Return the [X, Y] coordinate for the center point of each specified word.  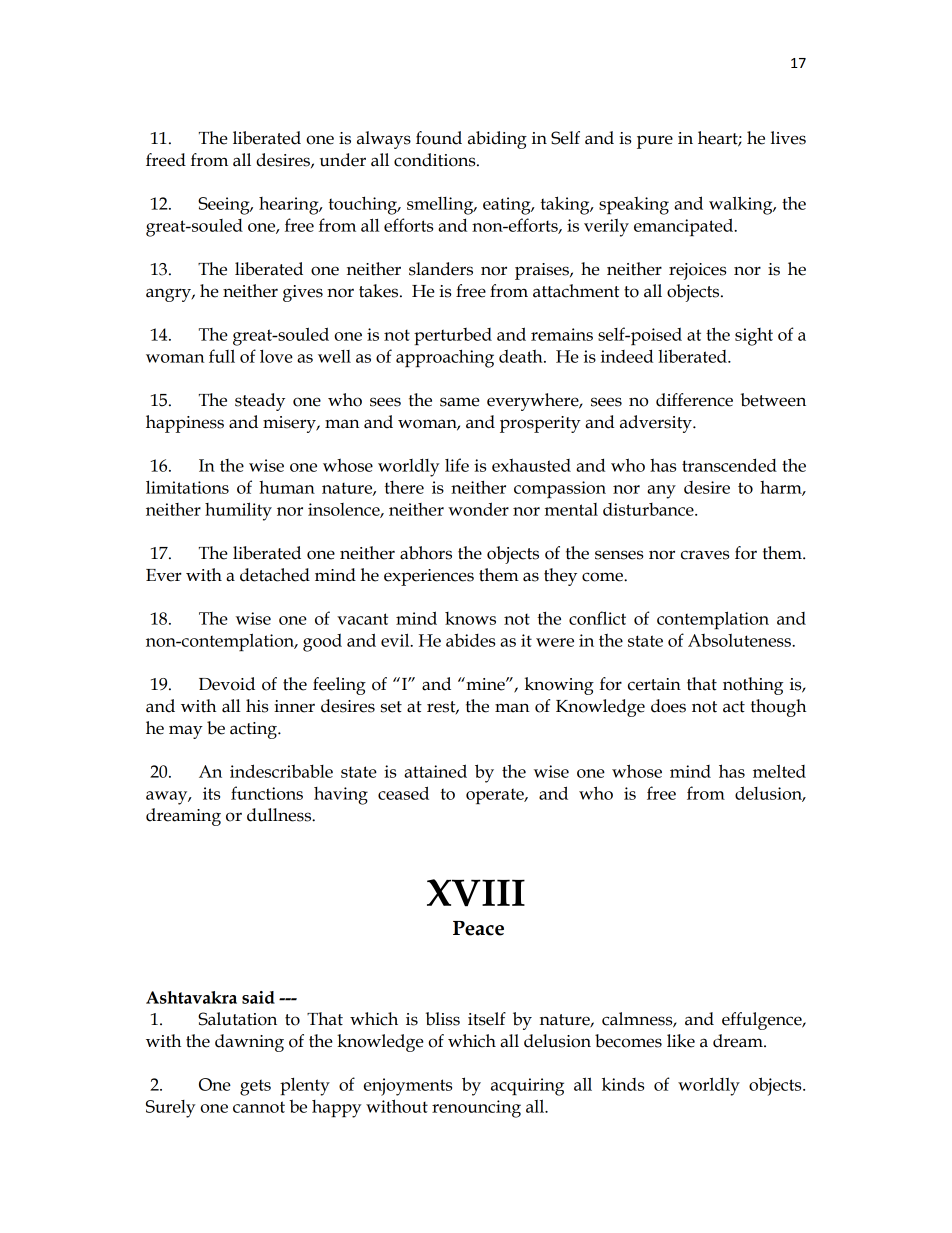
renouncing [476, 1109]
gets [255, 1087]
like [681, 1041]
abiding [497, 140]
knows [470, 618]
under [343, 160]
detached [275, 575]
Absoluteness [740, 640]
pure [655, 142]
